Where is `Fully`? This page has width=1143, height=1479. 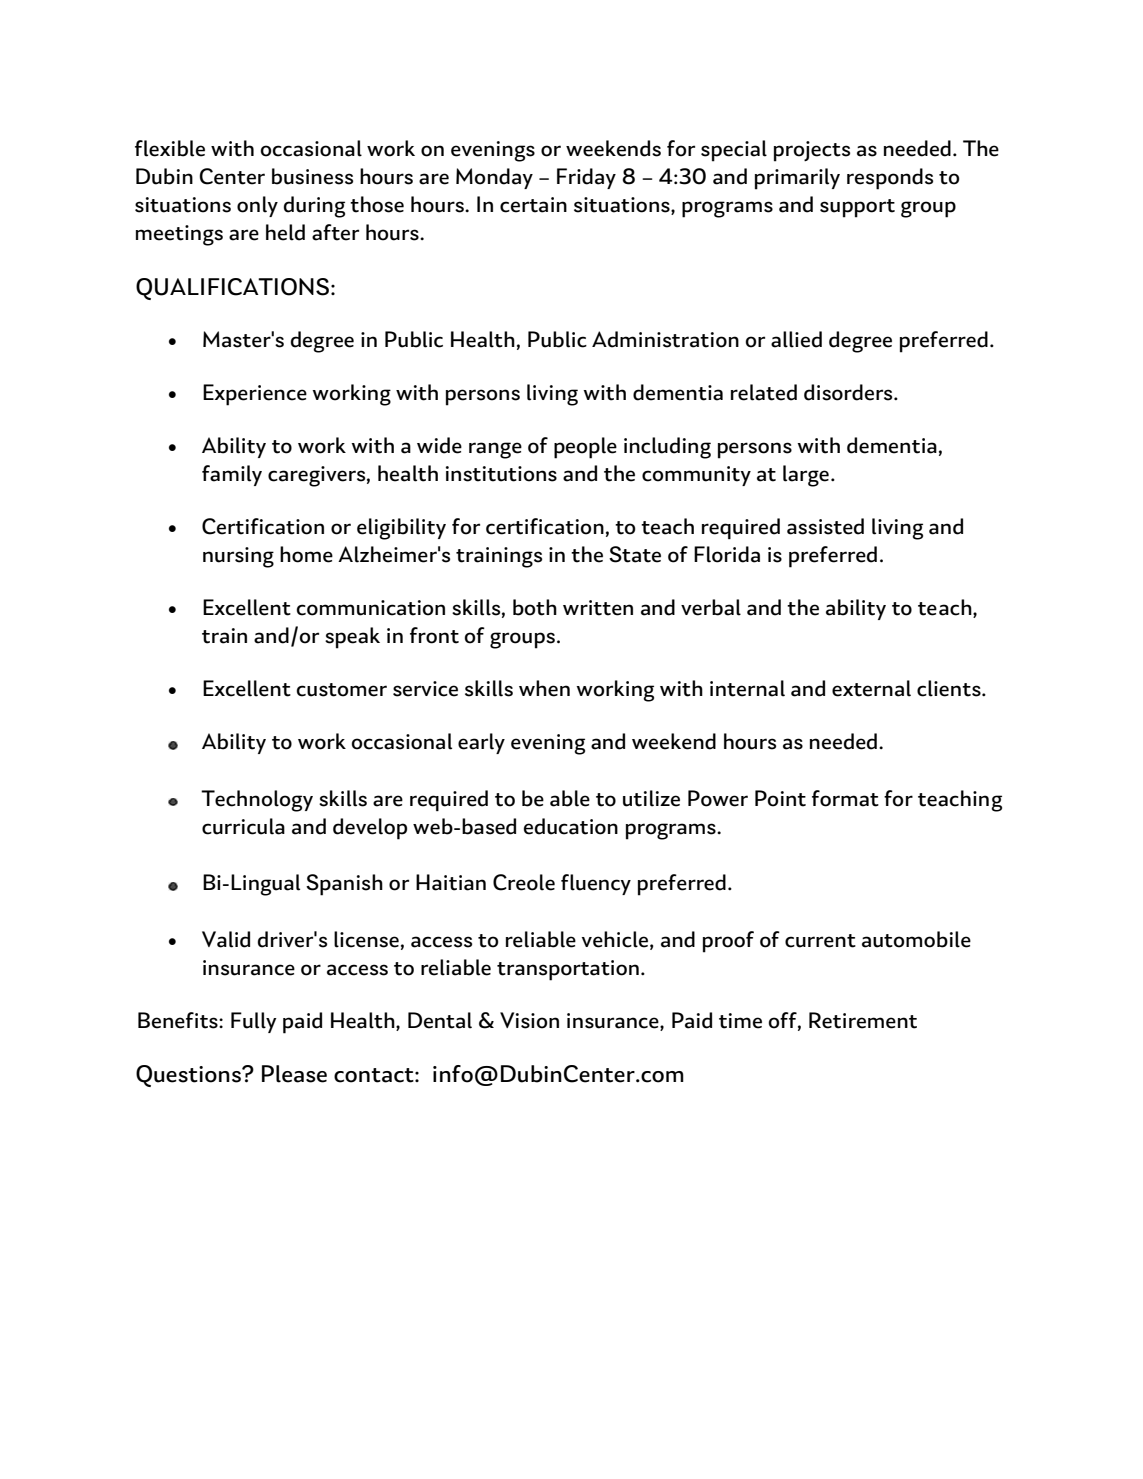 Fully is located at coordinates (254, 1022).
